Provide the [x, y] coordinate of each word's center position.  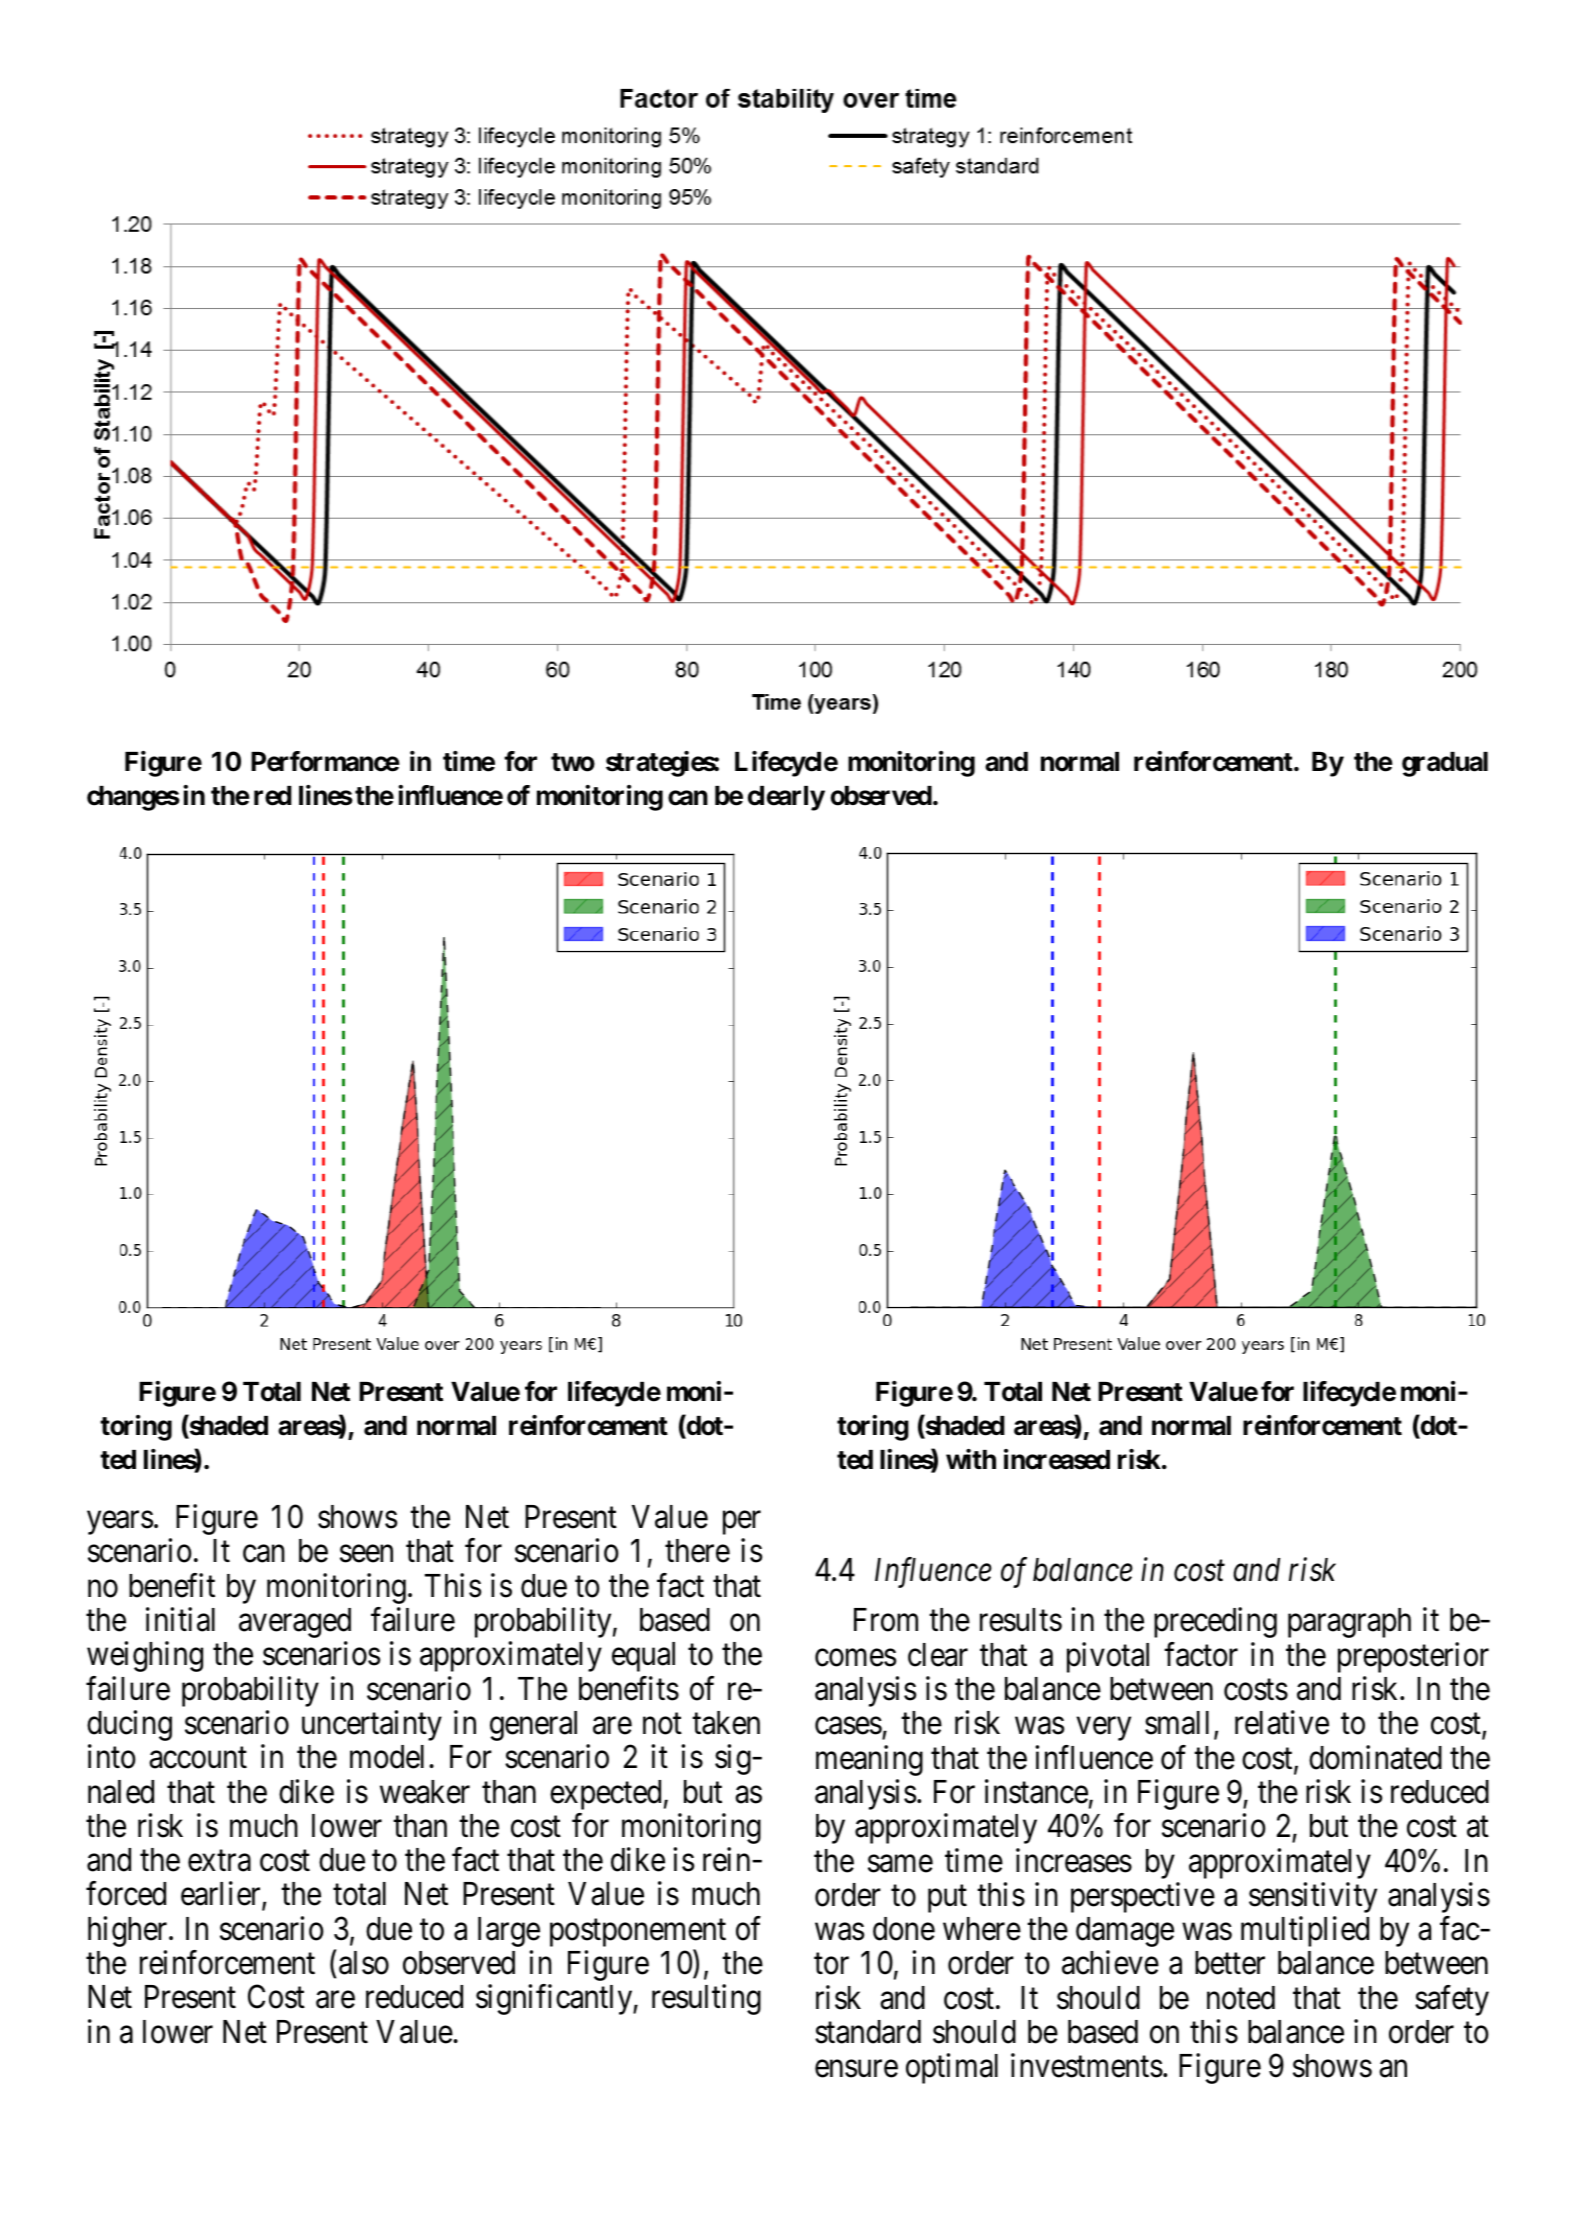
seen [366, 1554]
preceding [1215, 1623]
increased [1057, 1459]
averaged [295, 1623]
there [697, 1551]
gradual [1445, 764]
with [971, 1459]
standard [868, 2032]
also [364, 1963]
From [886, 1620]
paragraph [1349, 1623]
